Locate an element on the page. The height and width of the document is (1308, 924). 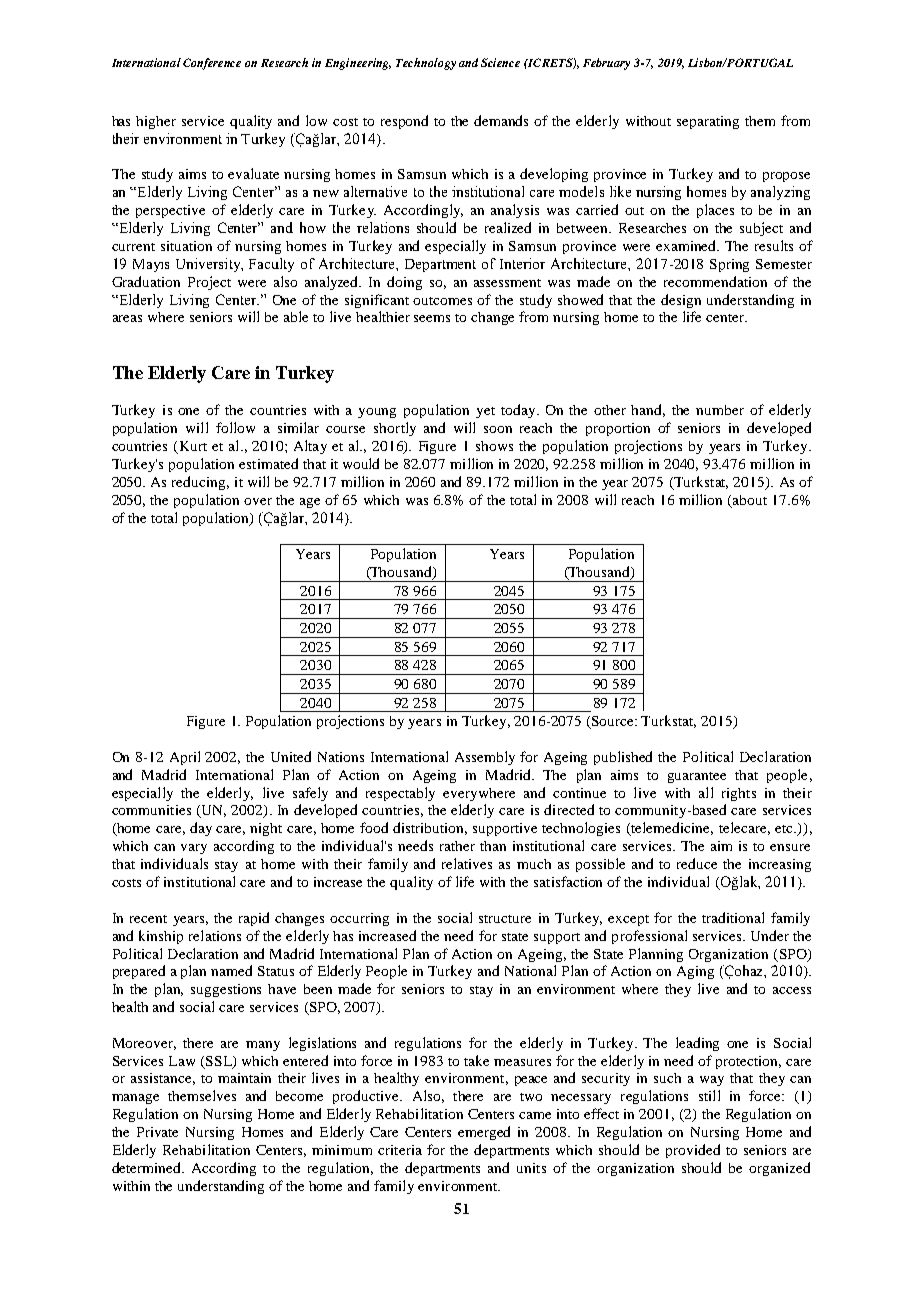
Kurt is located at coordinates (192, 447).
